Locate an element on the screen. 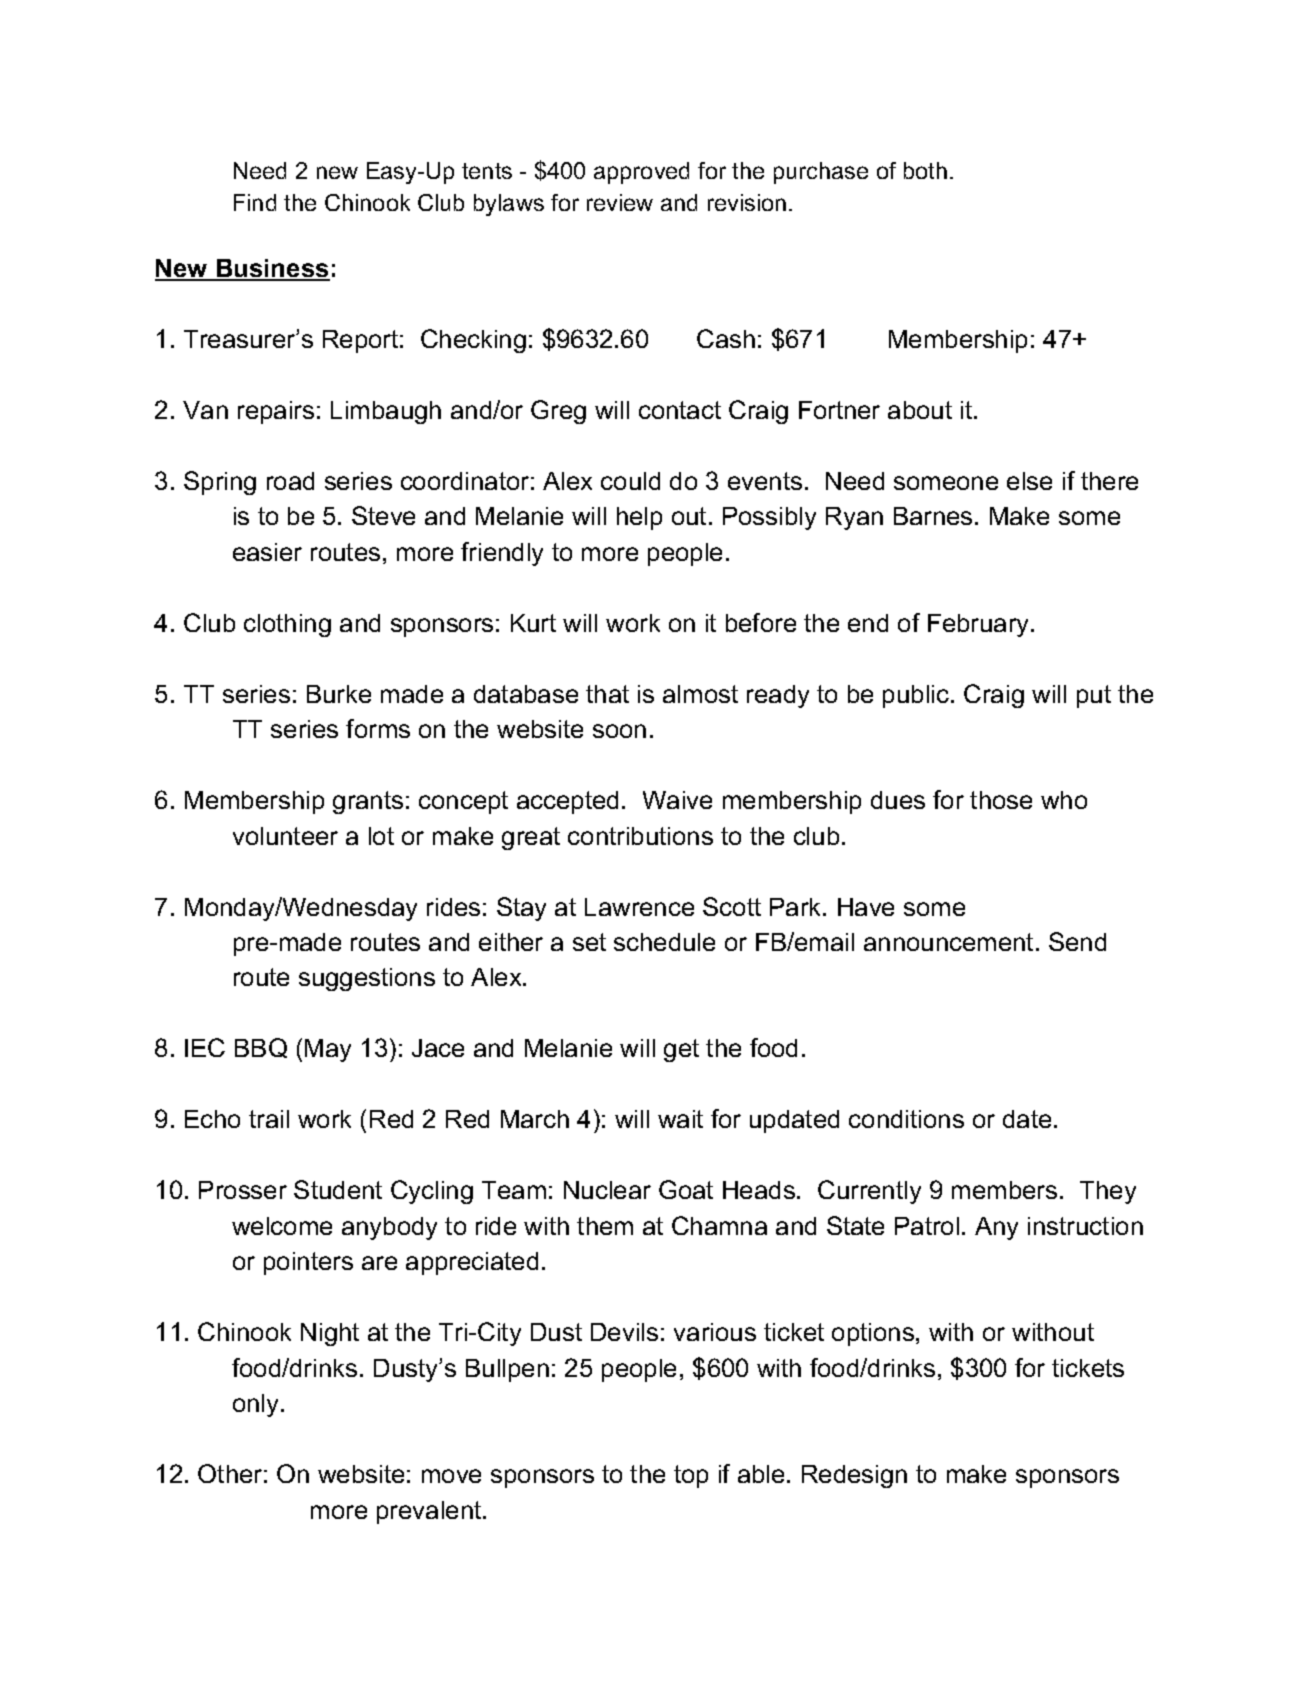 This screenshot has height=1703, width=1316. only is located at coordinates (257, 1405).
